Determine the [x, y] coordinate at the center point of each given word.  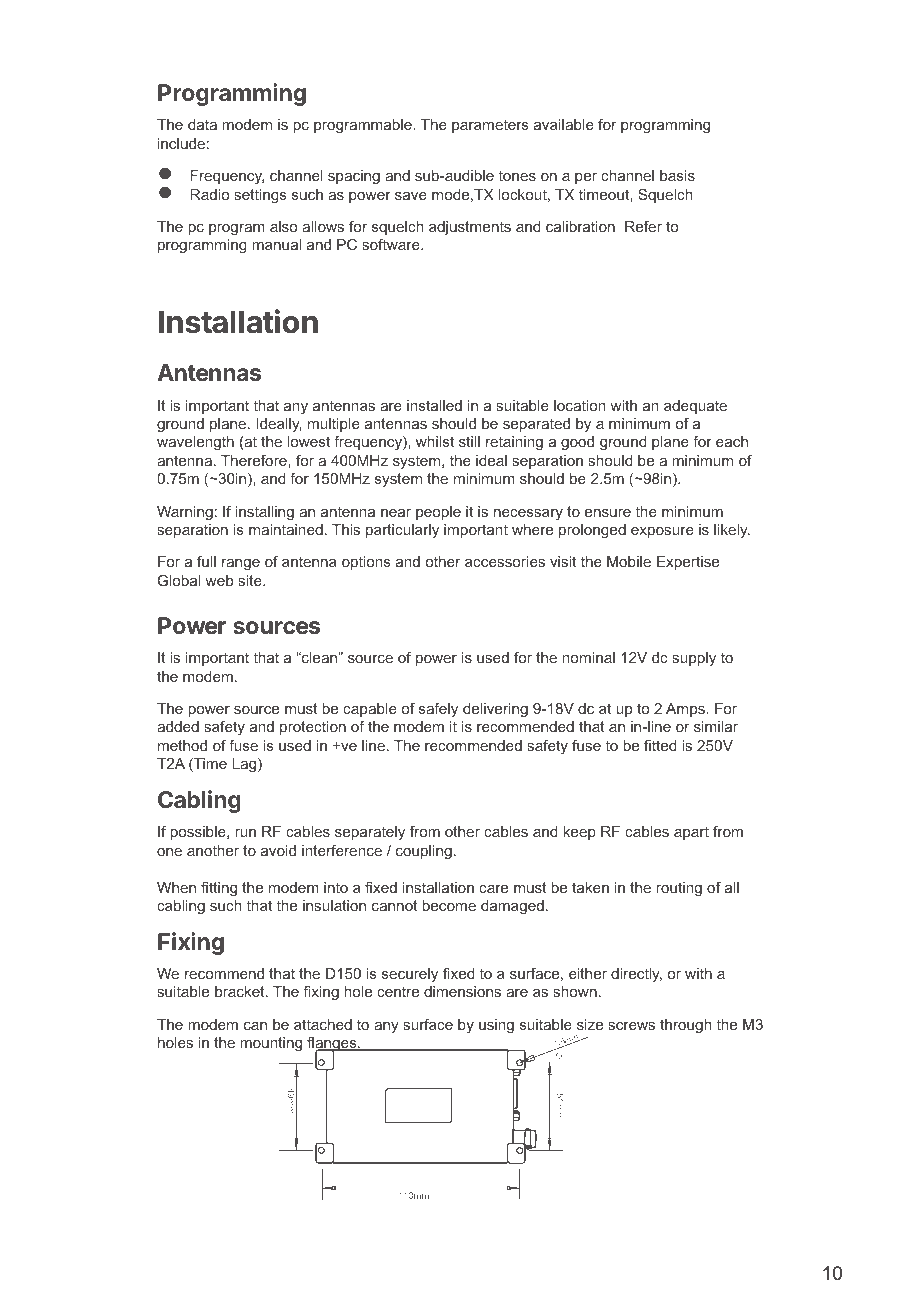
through [686, 1026]
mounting [271, 1044]
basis [677, 175]
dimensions [462, 991]
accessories [505, 561]
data [202, 124]
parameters [490, 126]
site [251, 580]
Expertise [688, 563]
